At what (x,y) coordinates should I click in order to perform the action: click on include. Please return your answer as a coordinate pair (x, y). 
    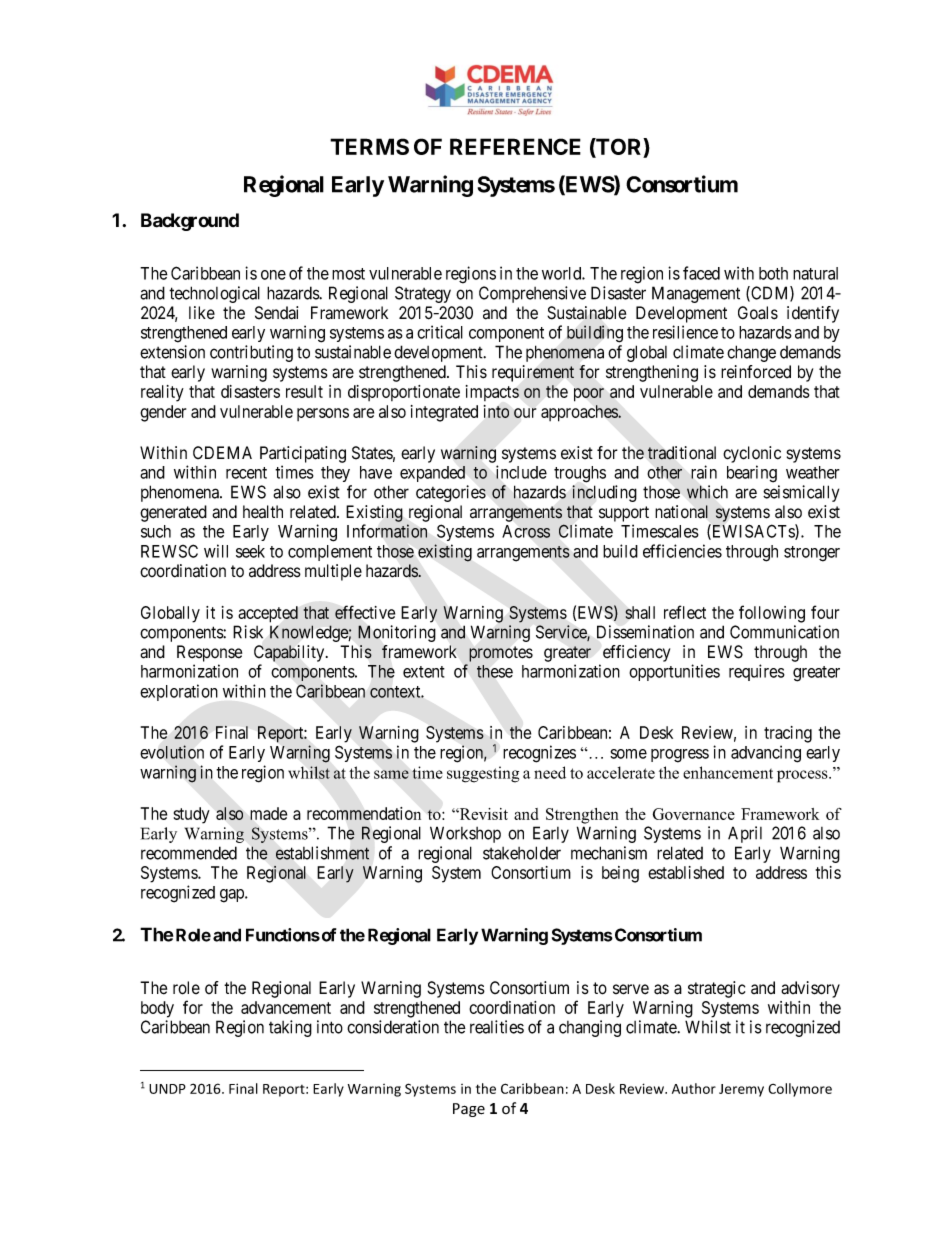
    Looking at the image, I should click on (521, 472).
